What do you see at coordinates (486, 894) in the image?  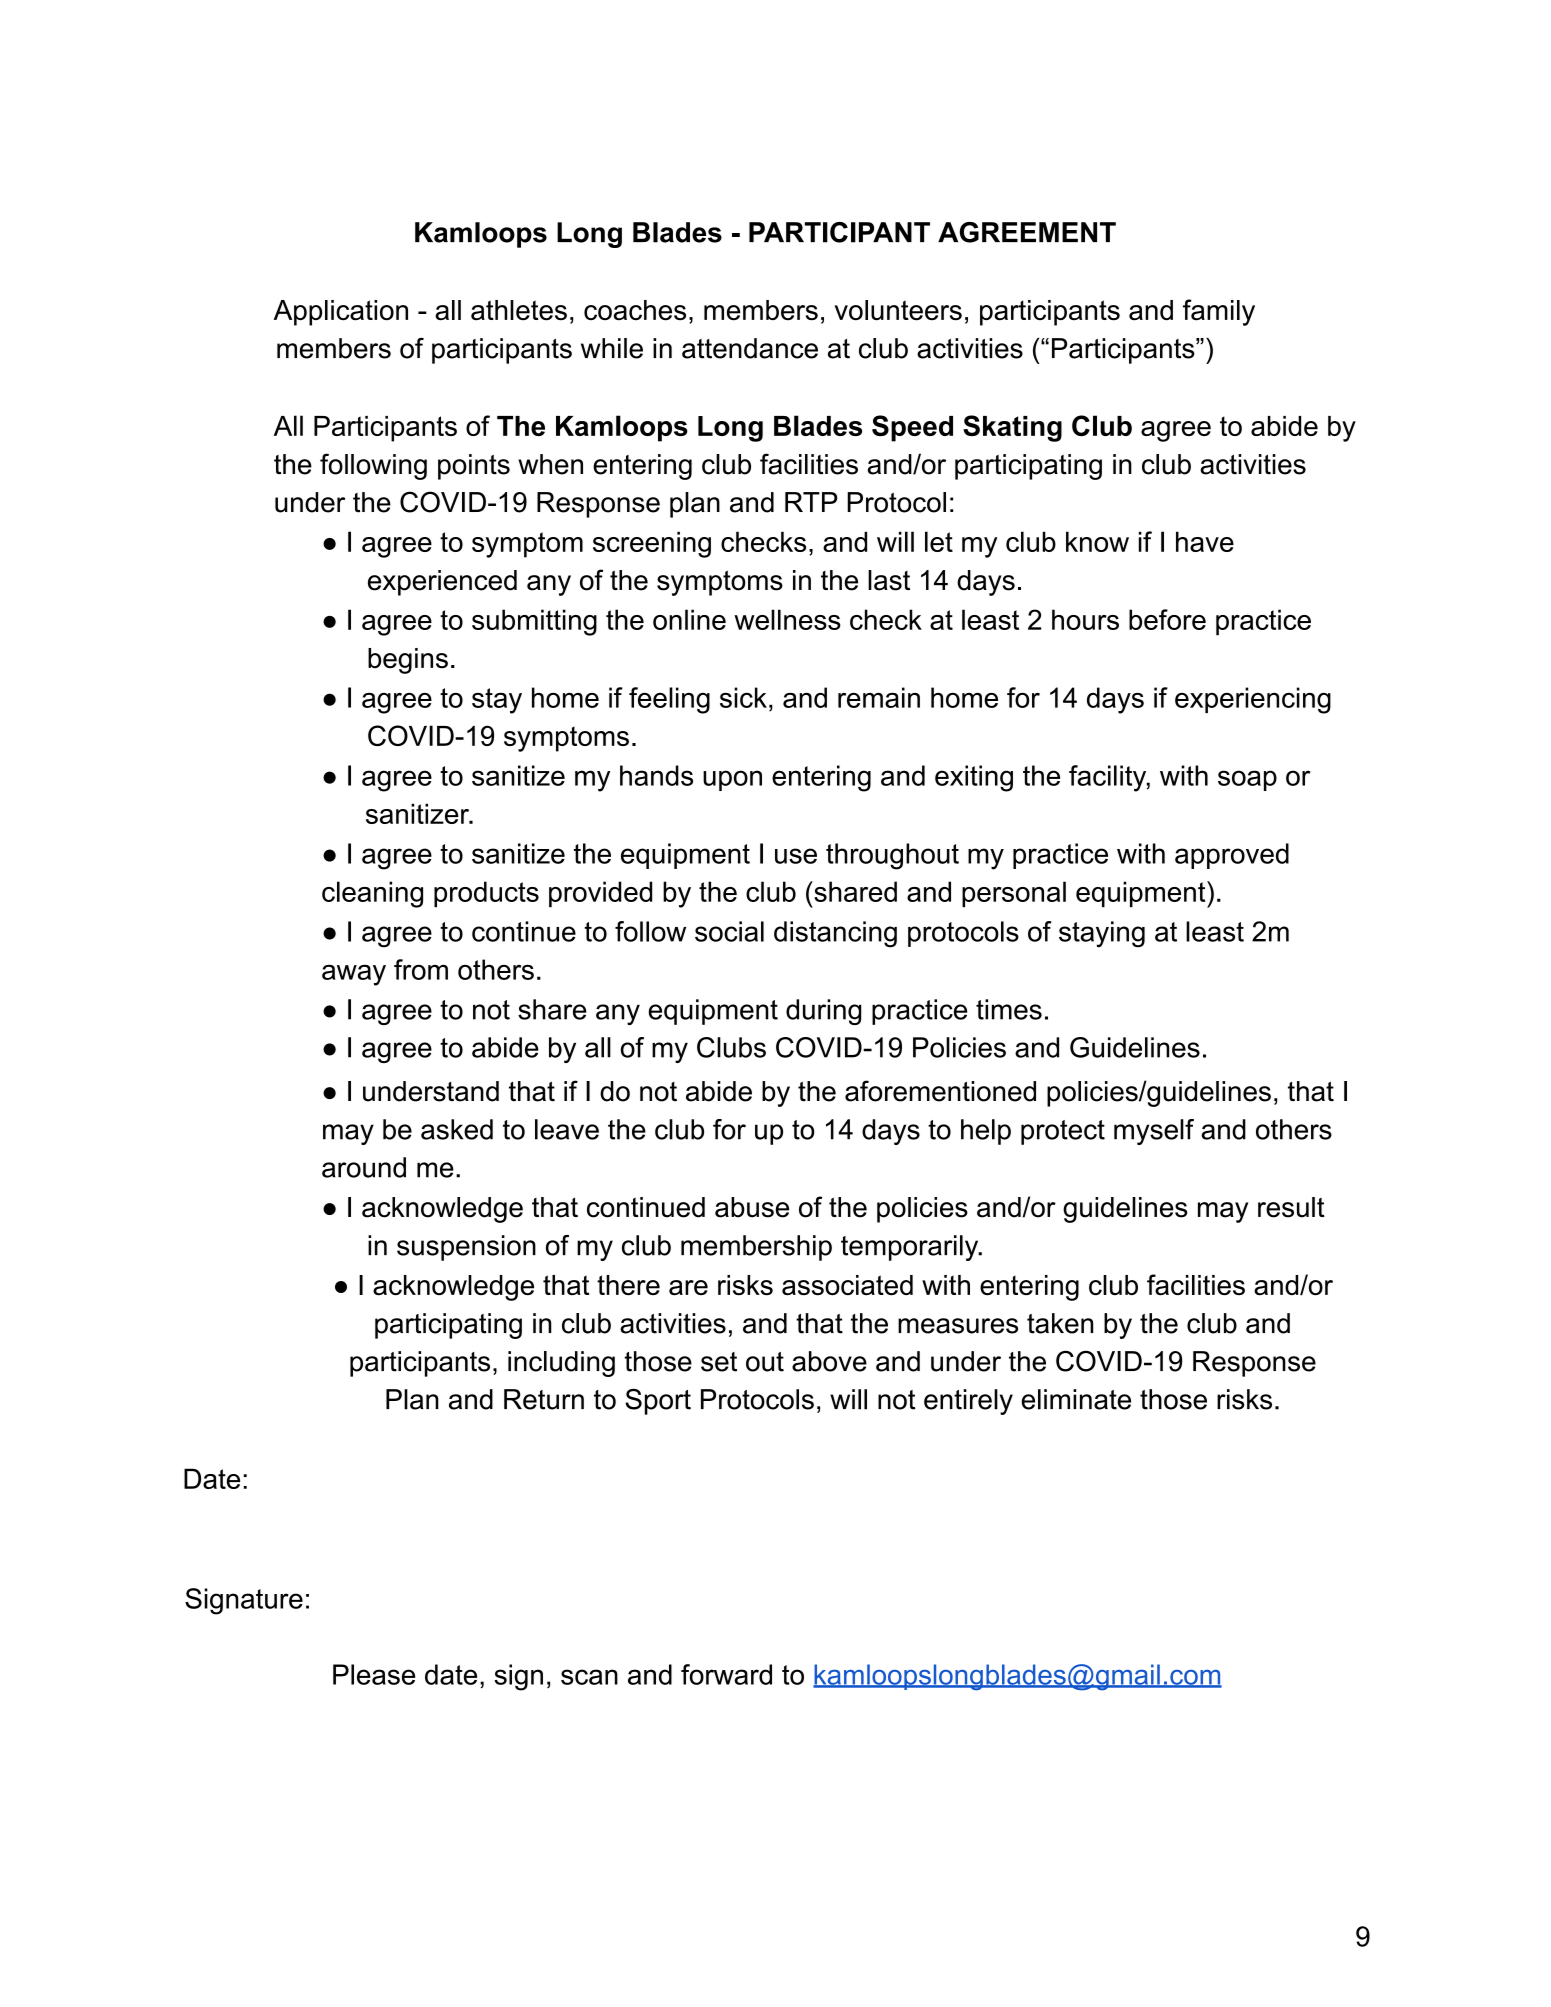 I see `products` at bounding box center [486, 894].
